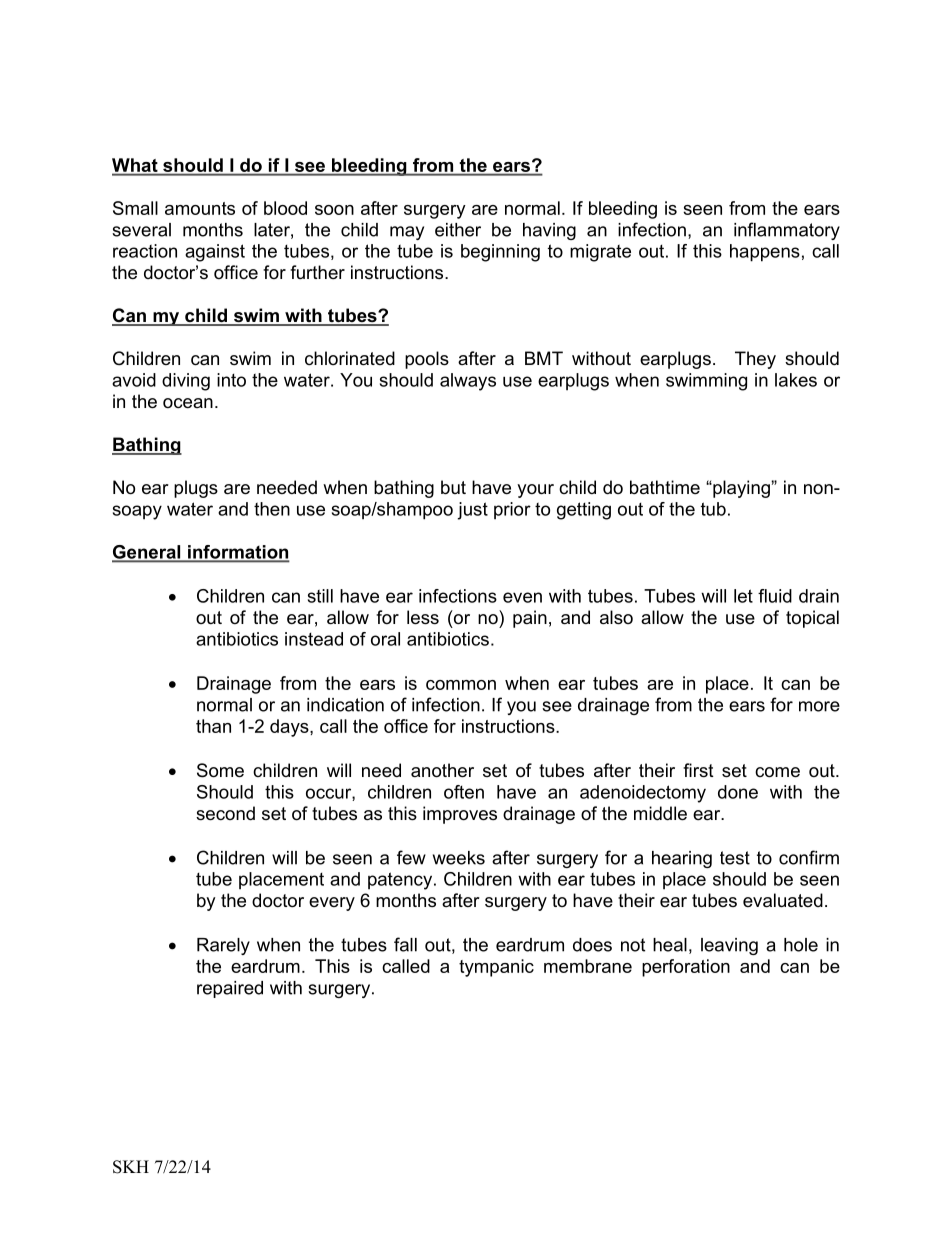  Describe the element at coordinates (131, 1167) in the screenshot. I see `SKH` at that location.
